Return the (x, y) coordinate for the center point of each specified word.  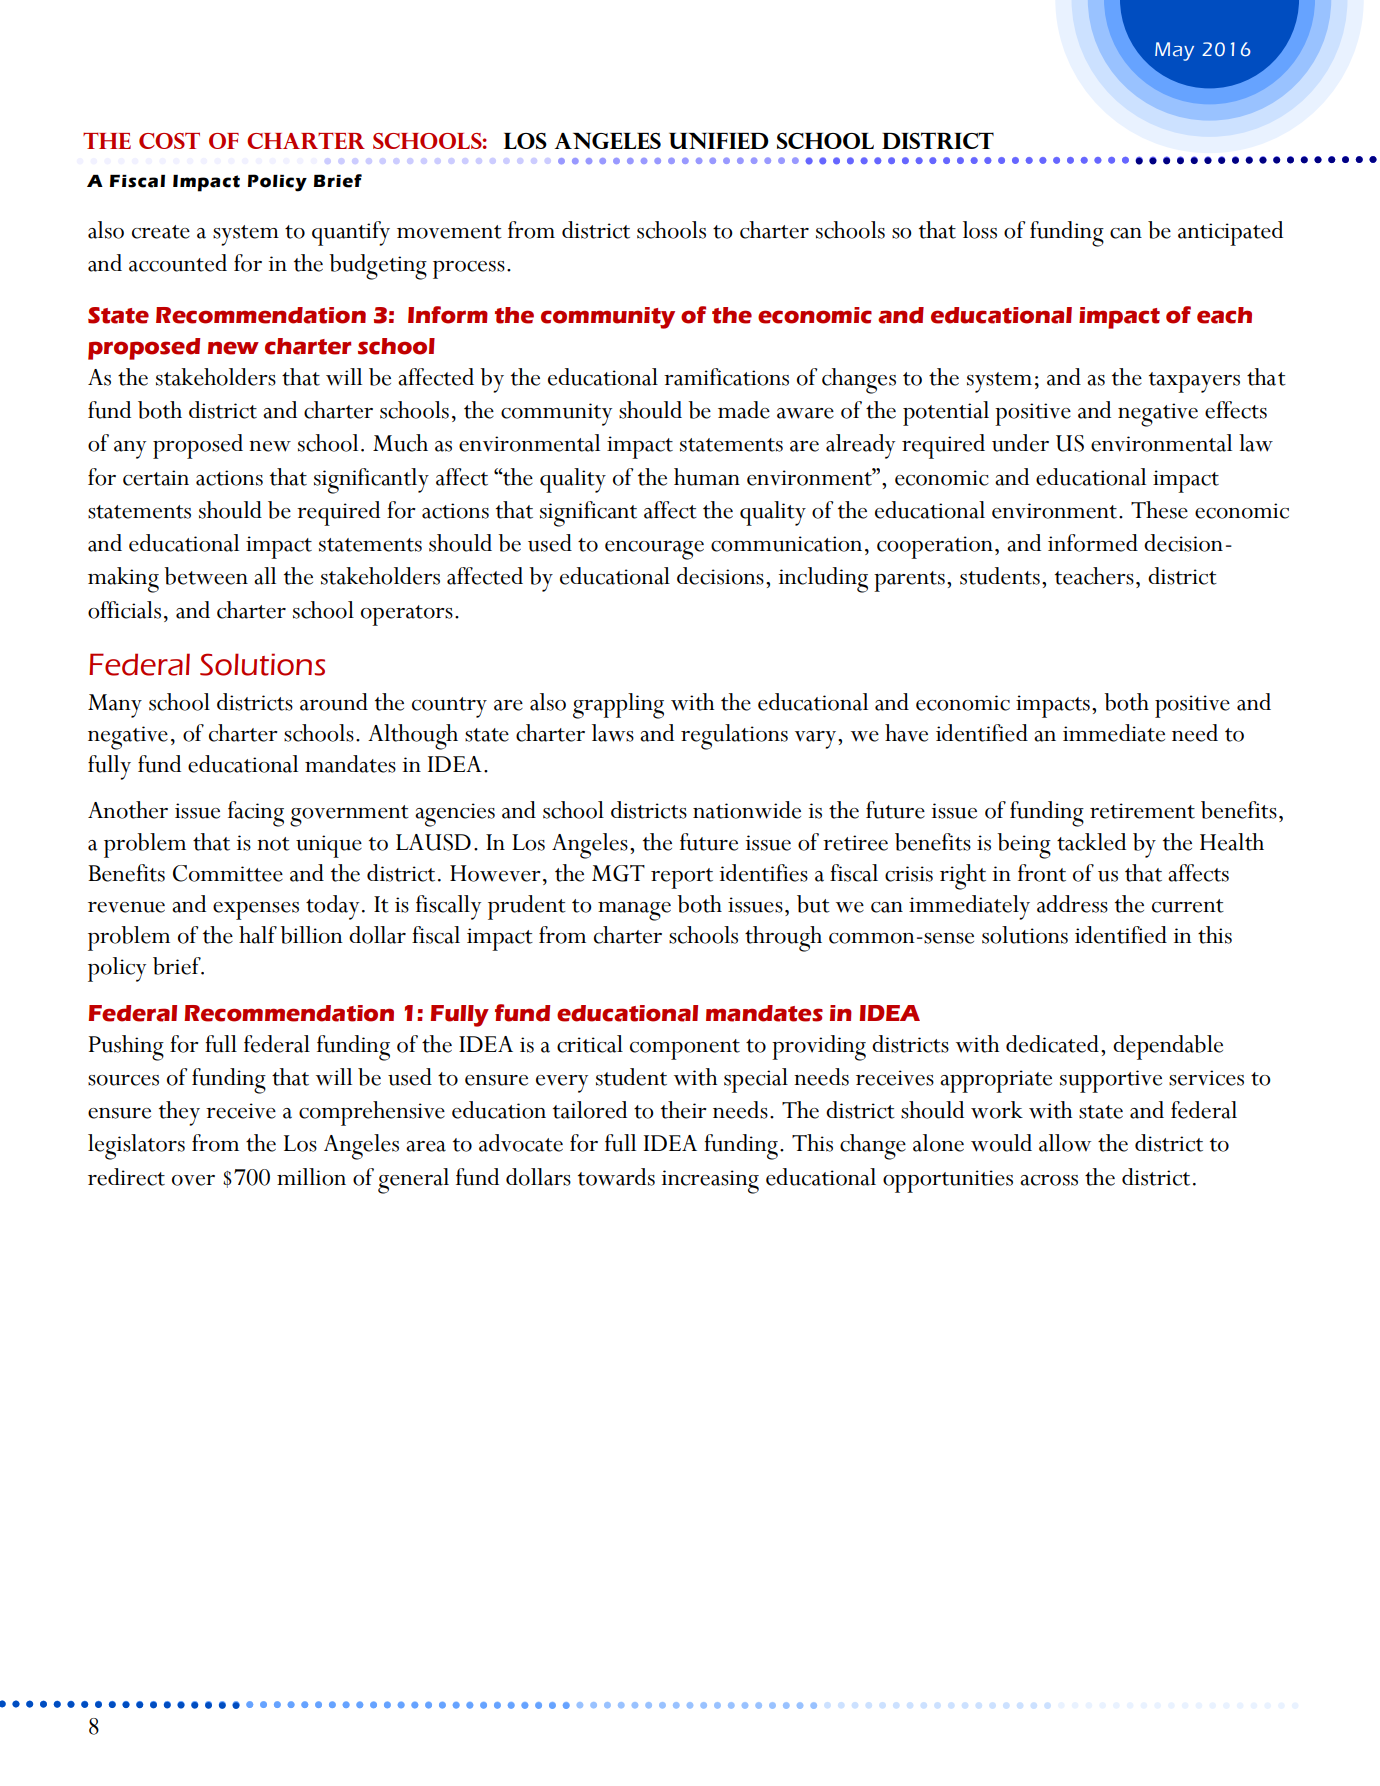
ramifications (726, 377)
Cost (169, 140)
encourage (654, 550)
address (1072, 904)
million (311, 1177)
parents (909, 581)
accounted (178, 263)
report (682, 878)
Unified (719, 141)
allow (1065, 1143)
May (1174, 51)
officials (124, 610)
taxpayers (1194, 382)
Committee (228, 873)
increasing (710, 1182)
